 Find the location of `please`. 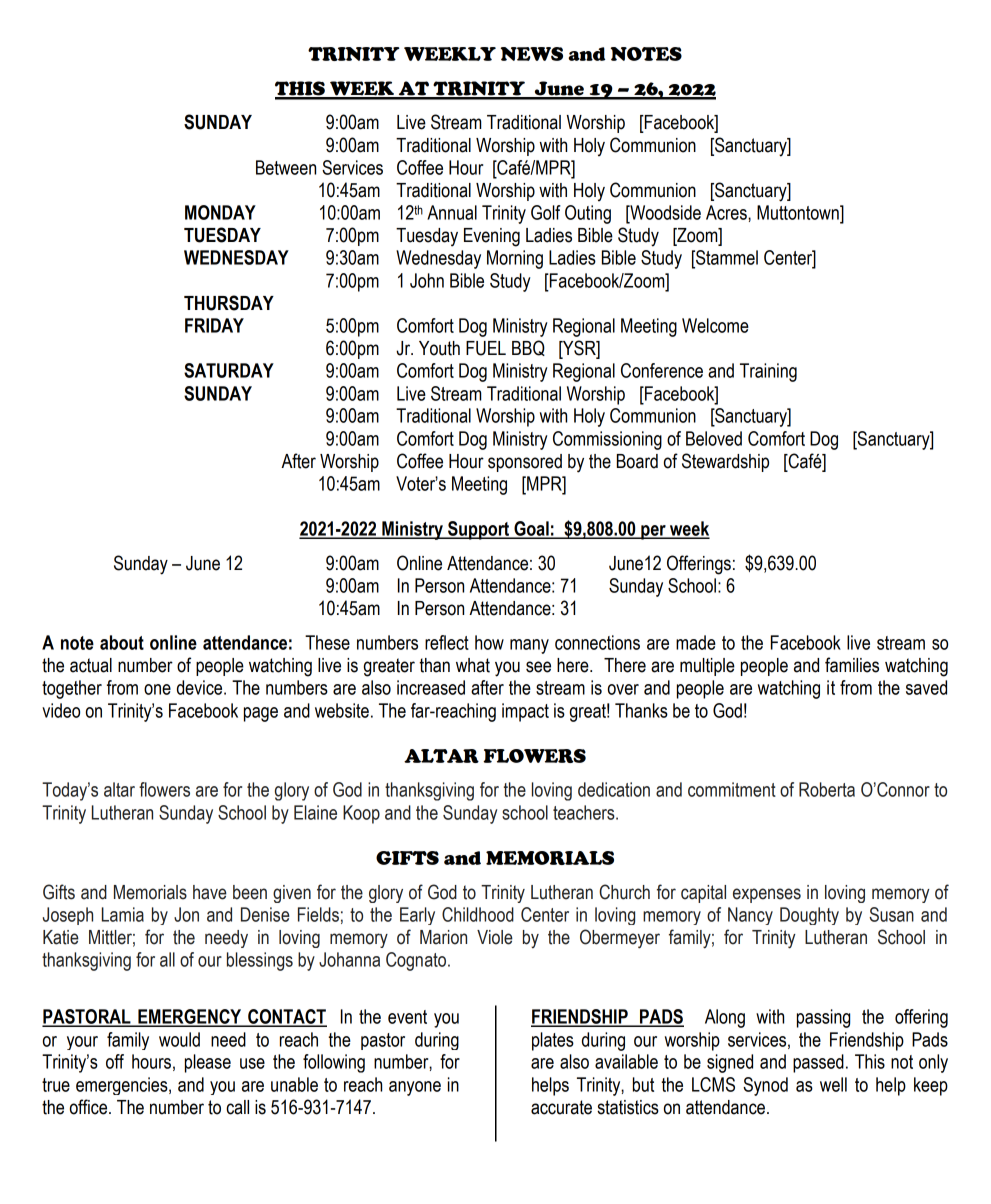

please is located at coordinates (208, 1063).
